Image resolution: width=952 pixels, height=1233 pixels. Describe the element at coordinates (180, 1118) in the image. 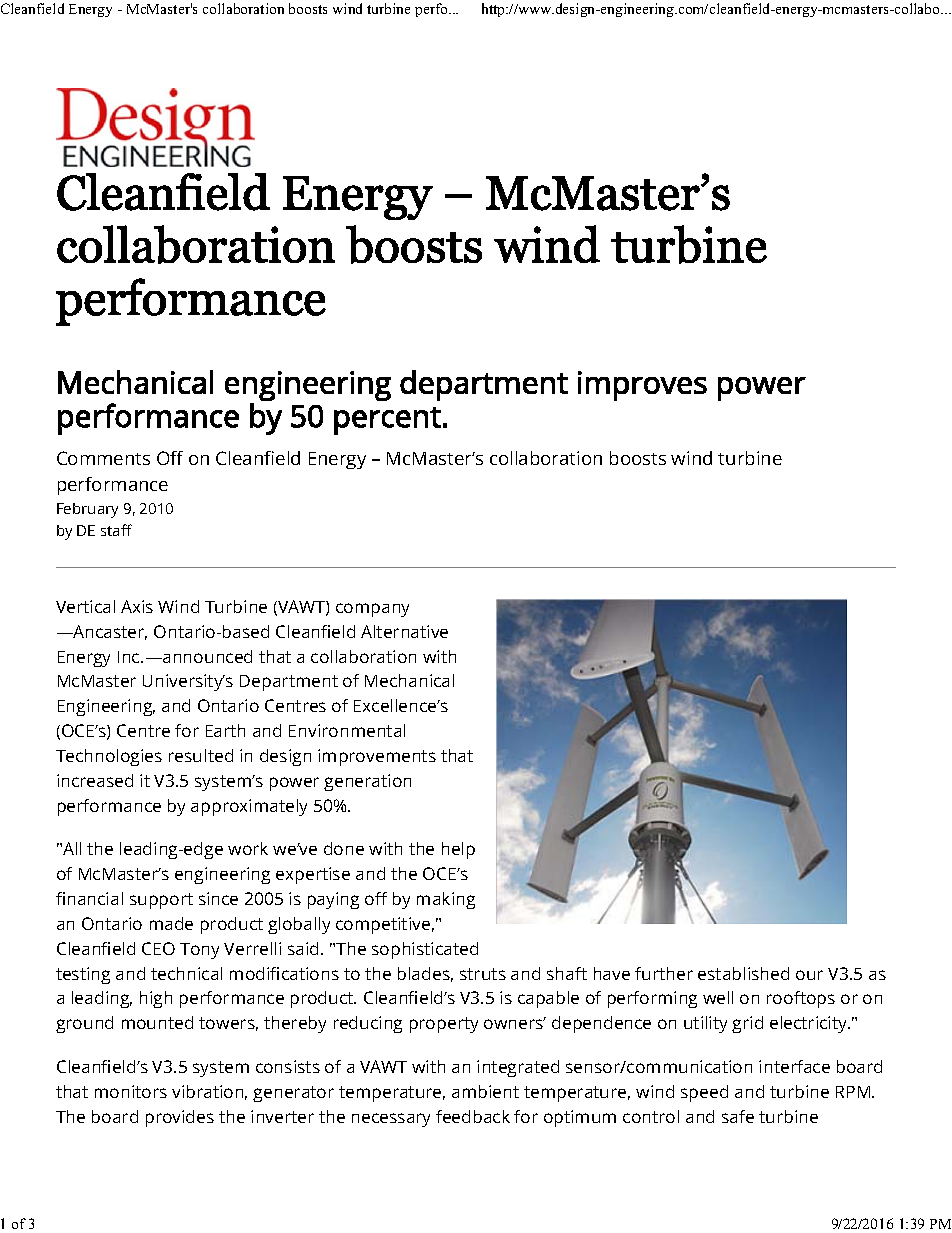

I see `provides` at that location.
